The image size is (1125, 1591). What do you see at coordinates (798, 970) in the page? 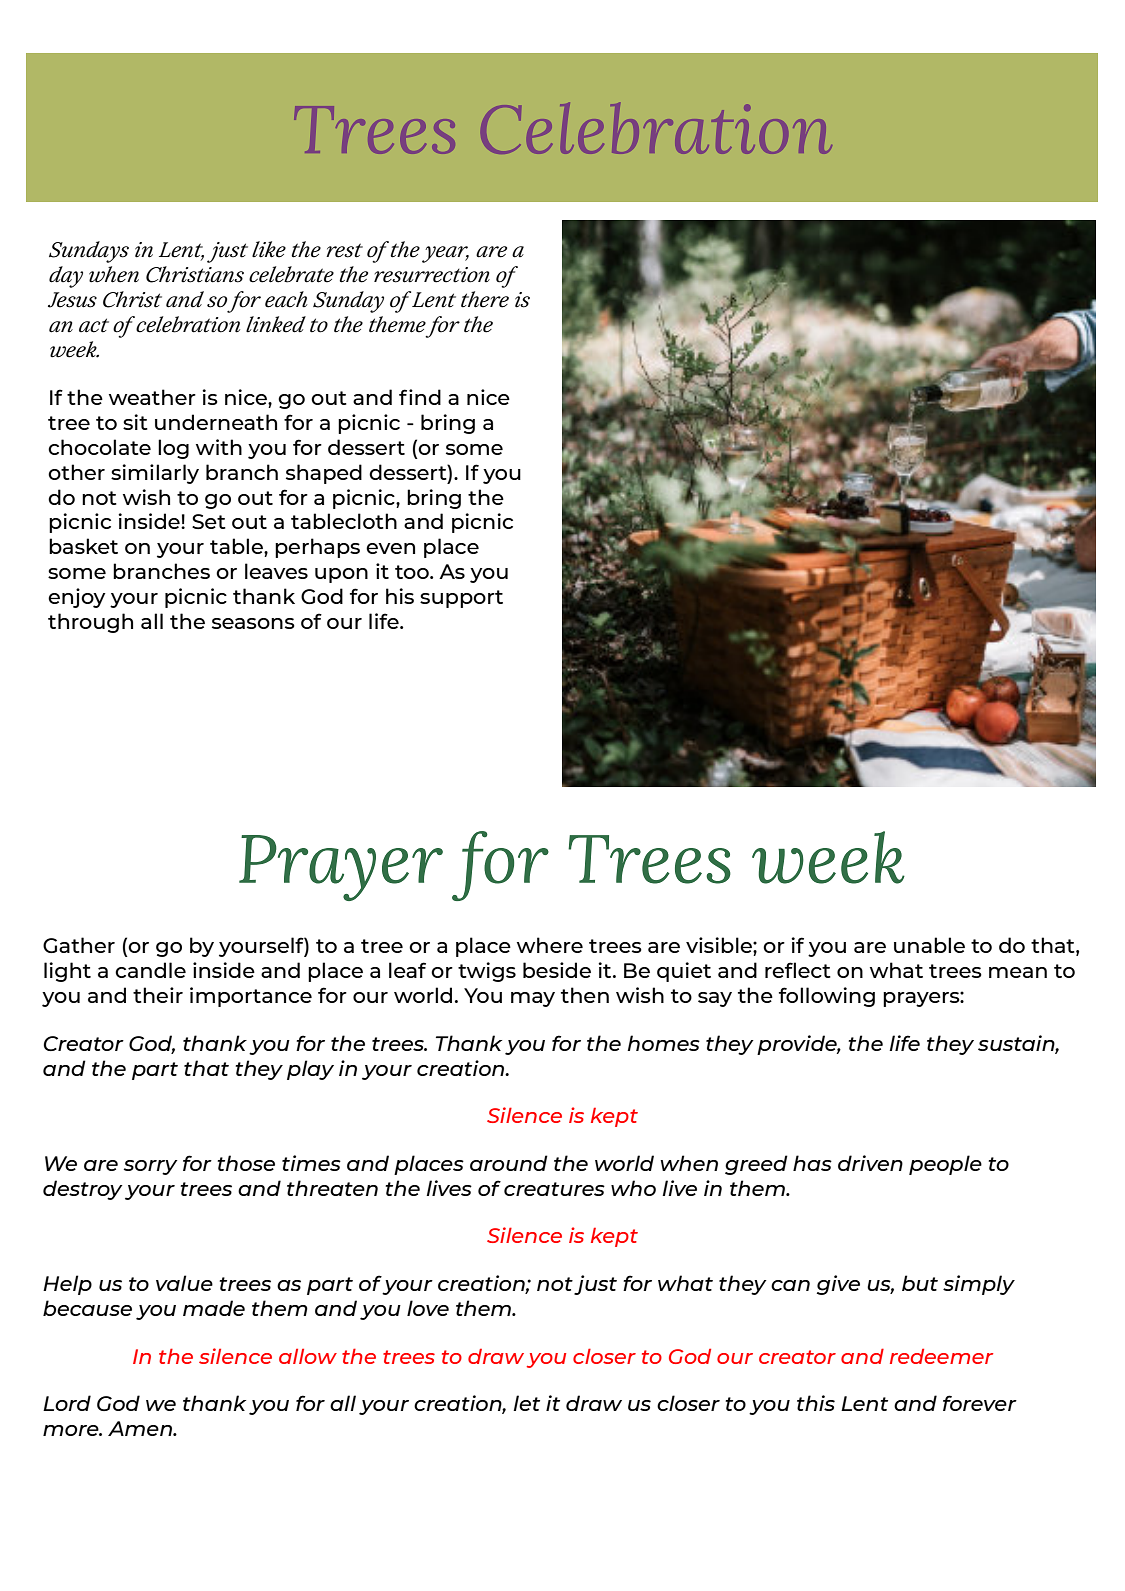
I see `reflect` at bounding box center [798, 970].
